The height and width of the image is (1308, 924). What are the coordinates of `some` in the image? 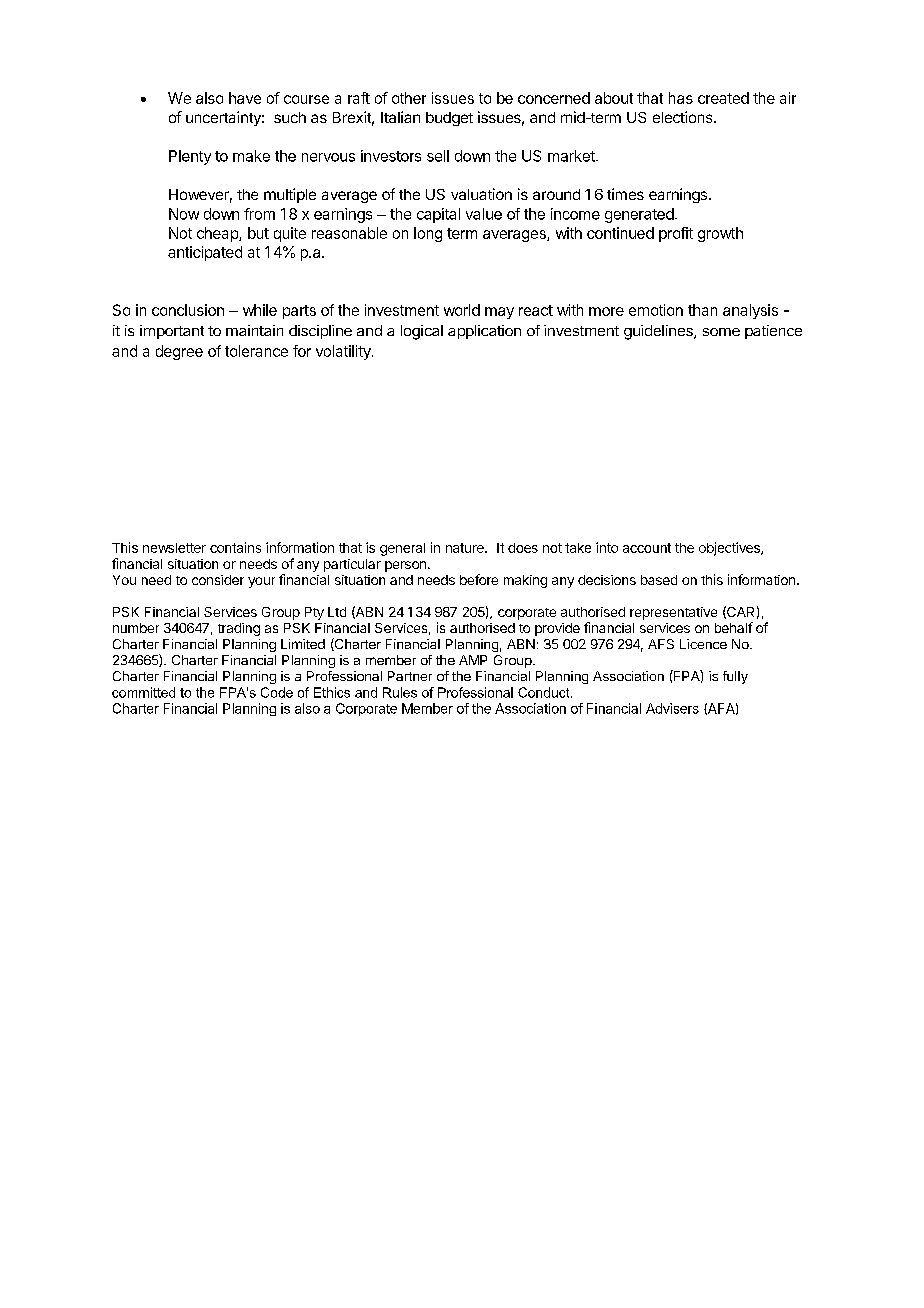 It's located at (721, 332).
